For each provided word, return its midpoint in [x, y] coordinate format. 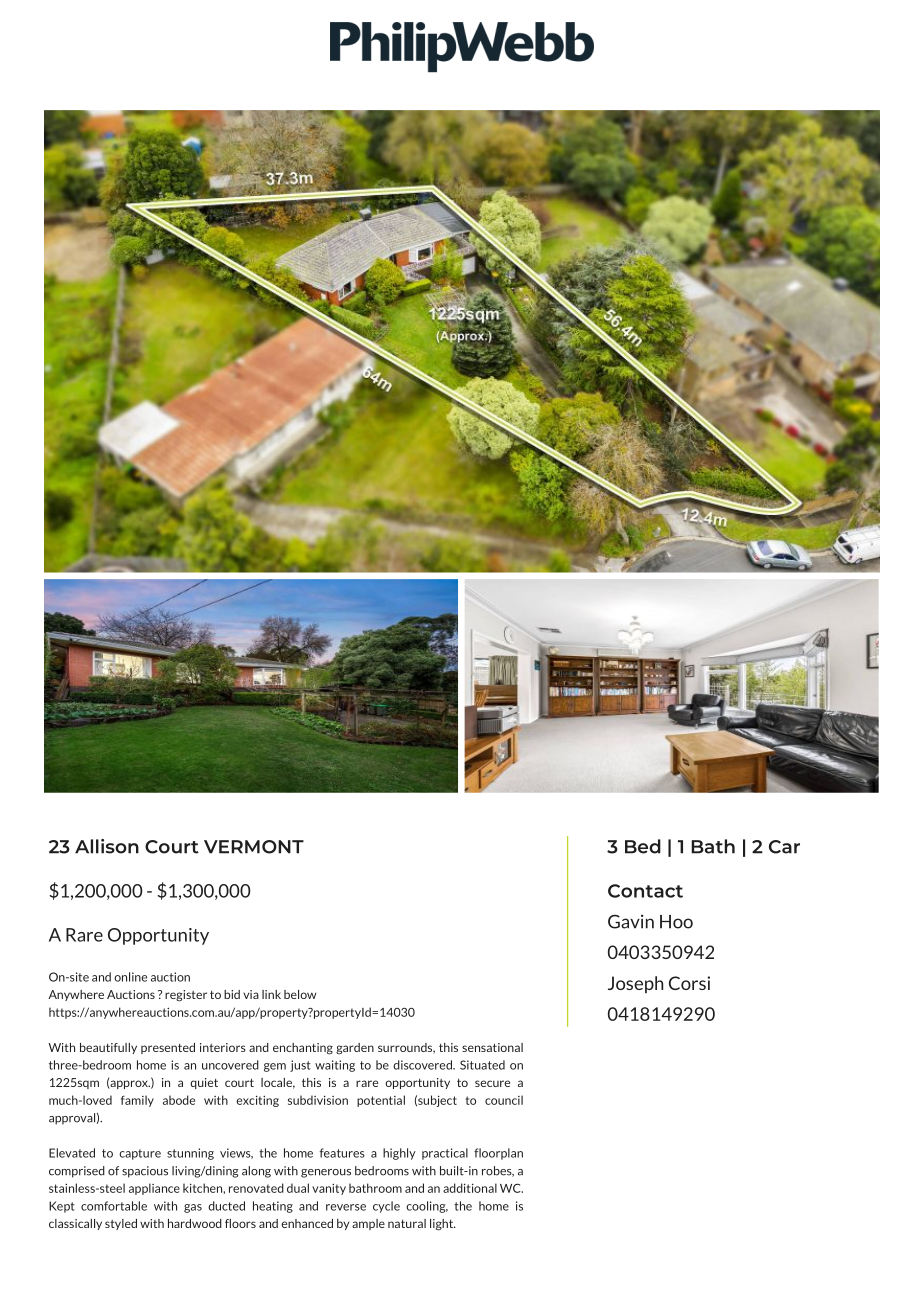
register [186, 996]
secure [492, 1083]
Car [784, 847]
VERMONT [254, 847]
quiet [204, 1083]
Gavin [631, 921]
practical [445, 1154]
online [130, 977]
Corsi [689, 983]
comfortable [114, 1206]
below [300, 994]
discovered [423, 1065]
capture [140, 1154]
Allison [107, 846]
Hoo [676, 922]
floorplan [498, 1154]
